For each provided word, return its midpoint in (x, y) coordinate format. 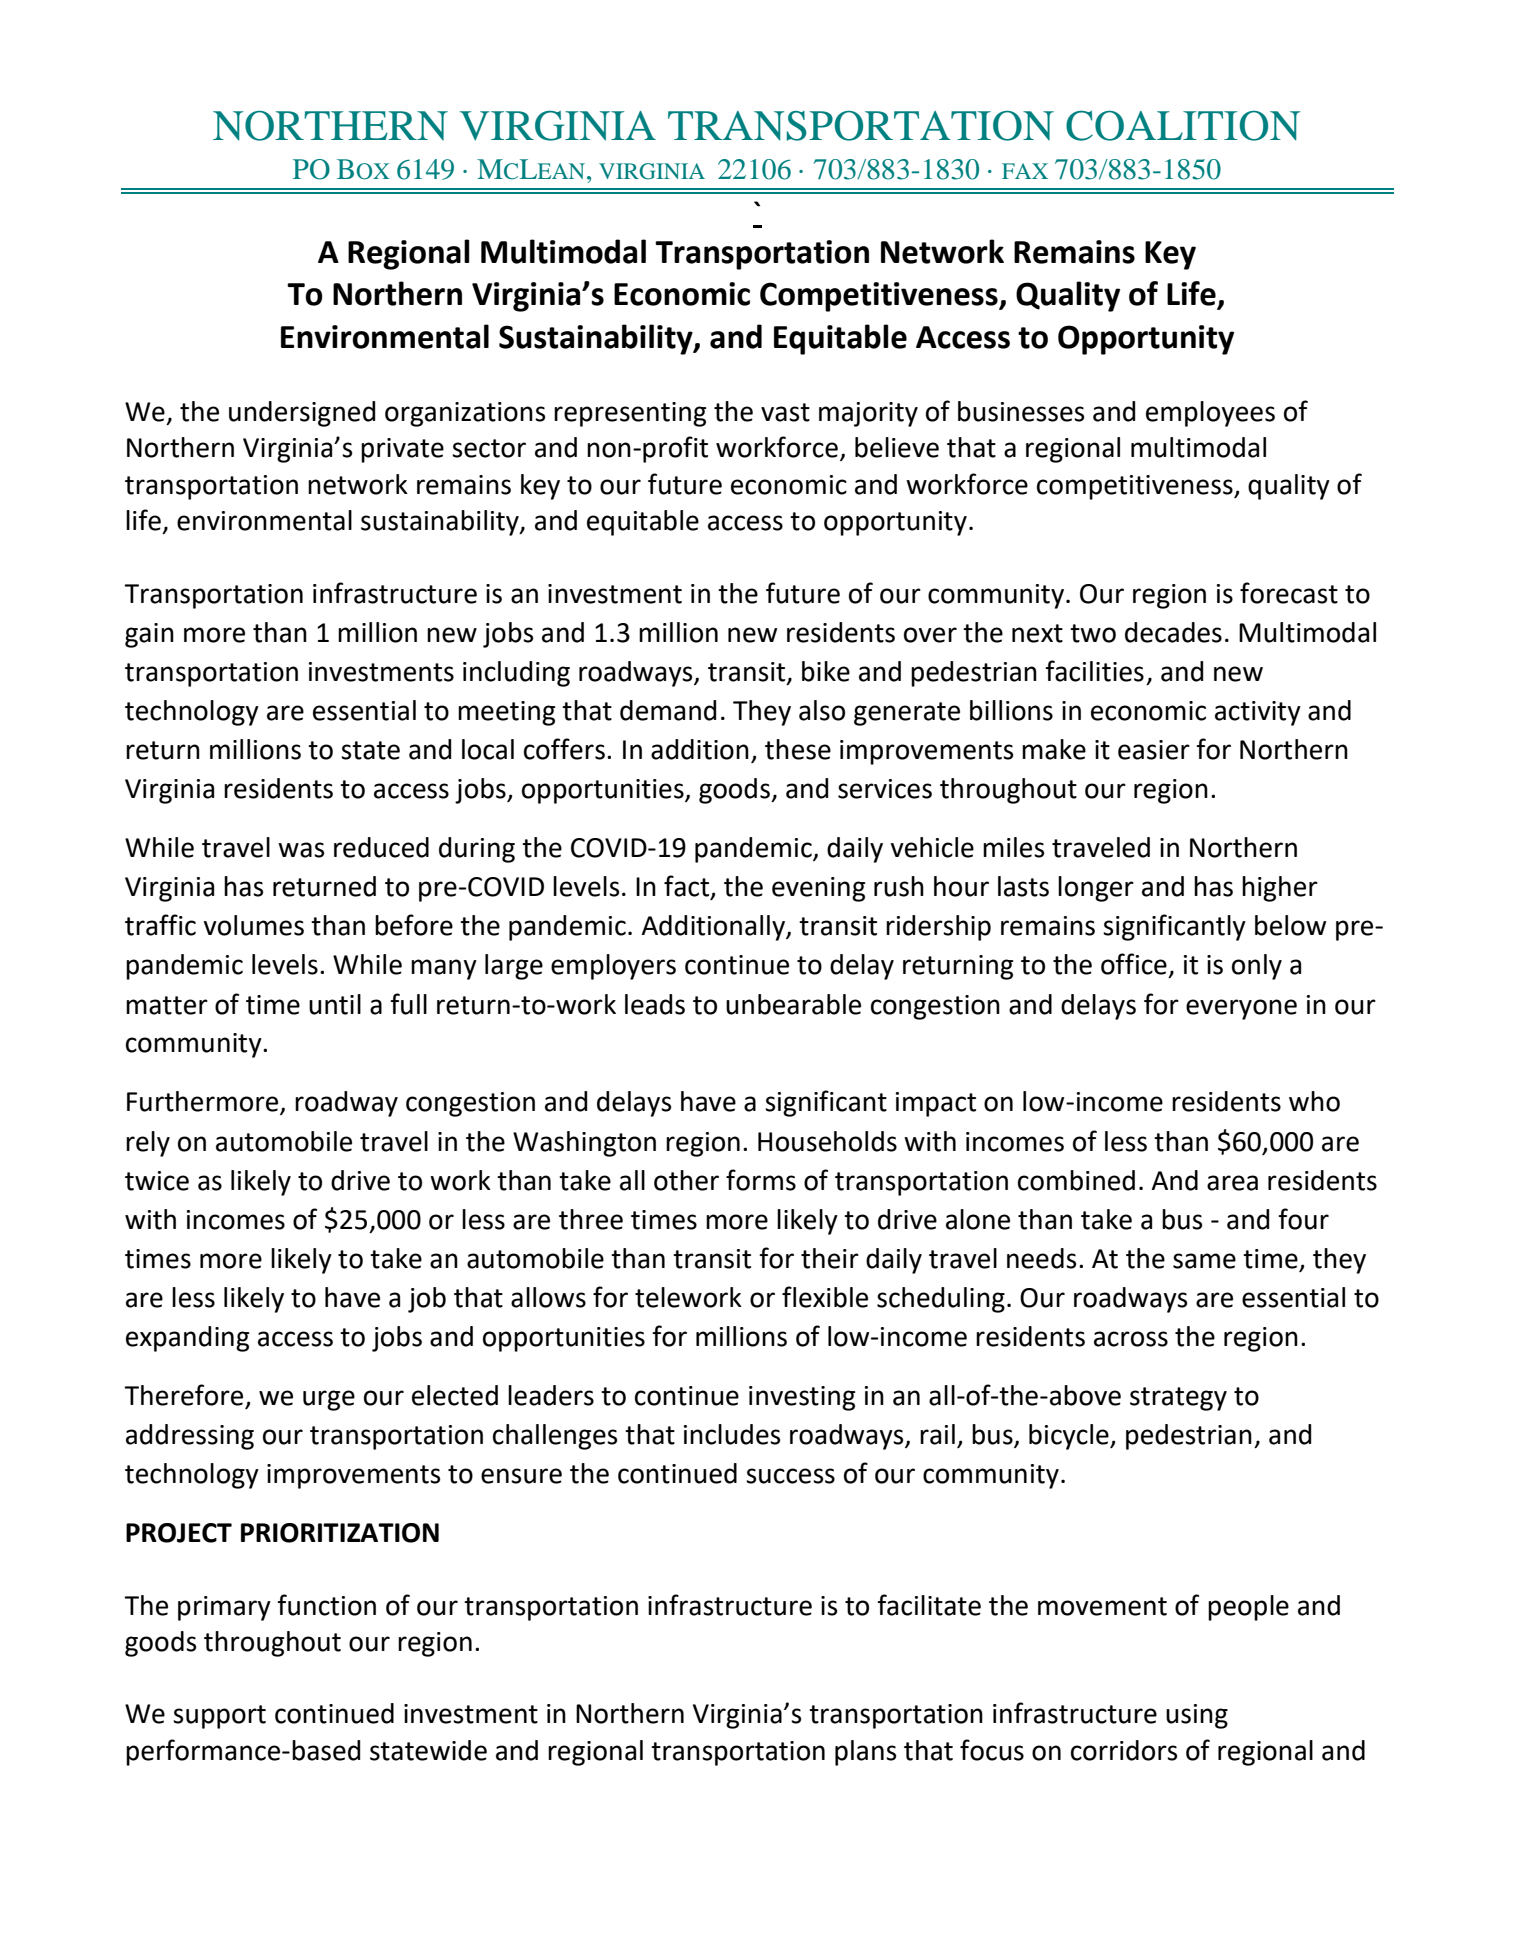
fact (688, 887)
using (1197, 1716)
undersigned (302, 414)
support (219, 1717)
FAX (1025, 171)
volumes (253, 925)
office (1134, 964)
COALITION (1183, 125)
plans (865, 1753)
